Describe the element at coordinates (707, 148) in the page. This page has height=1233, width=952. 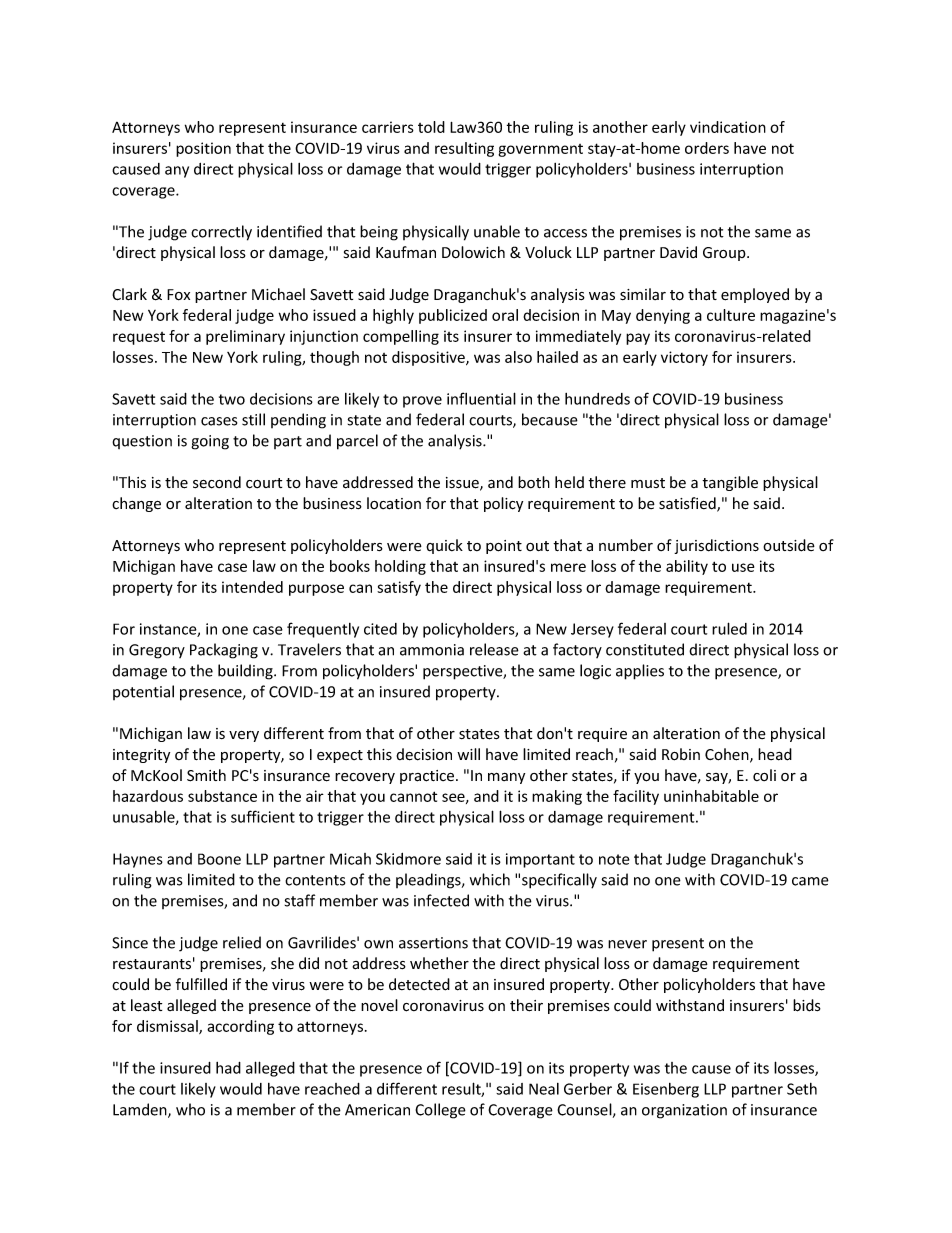
I see `orders` at that location.
